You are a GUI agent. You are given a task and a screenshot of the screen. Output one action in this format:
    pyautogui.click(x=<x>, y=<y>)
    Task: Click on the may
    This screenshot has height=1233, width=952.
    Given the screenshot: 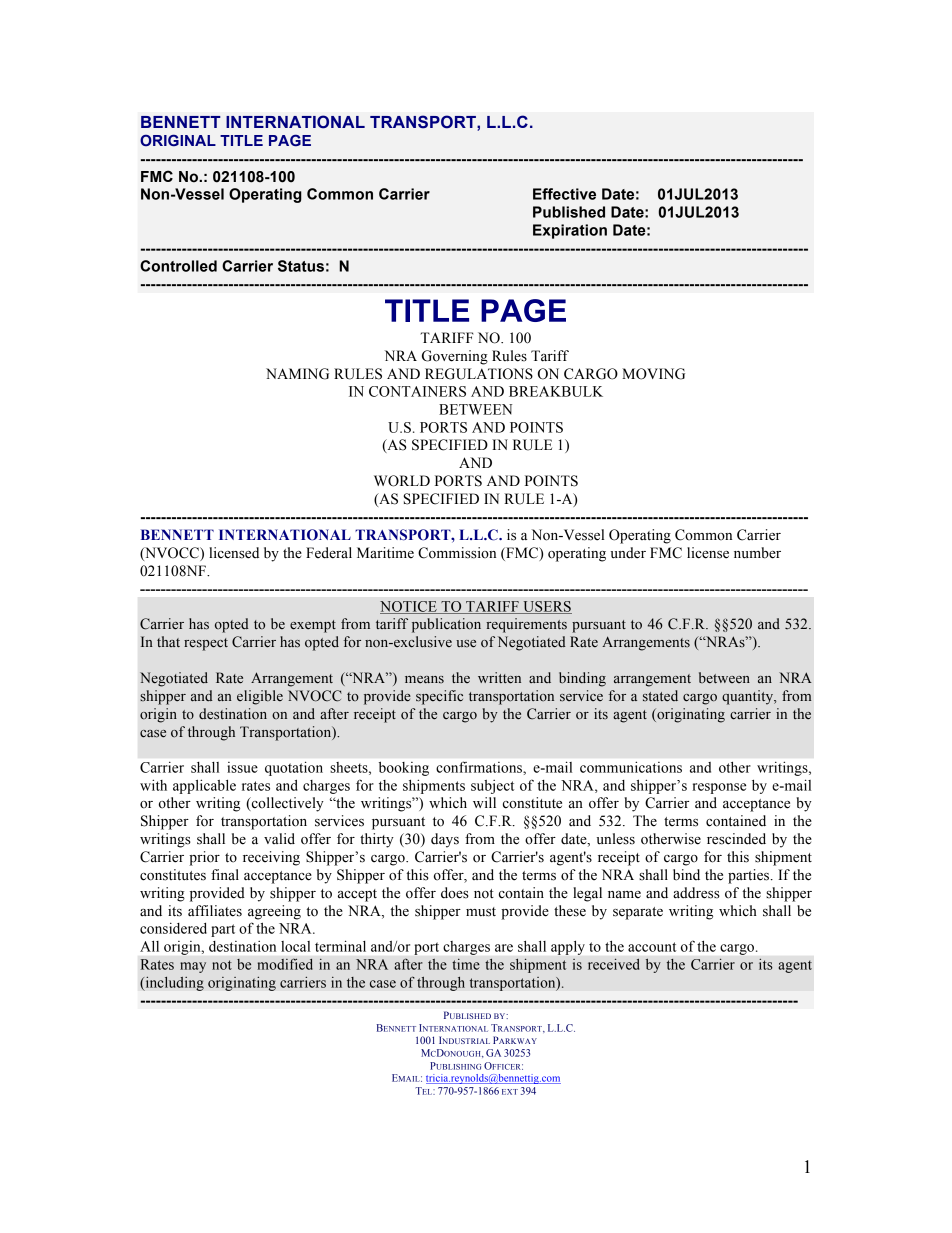 What is the action you would take?
    pyautogui.click(x=193, y=967)
